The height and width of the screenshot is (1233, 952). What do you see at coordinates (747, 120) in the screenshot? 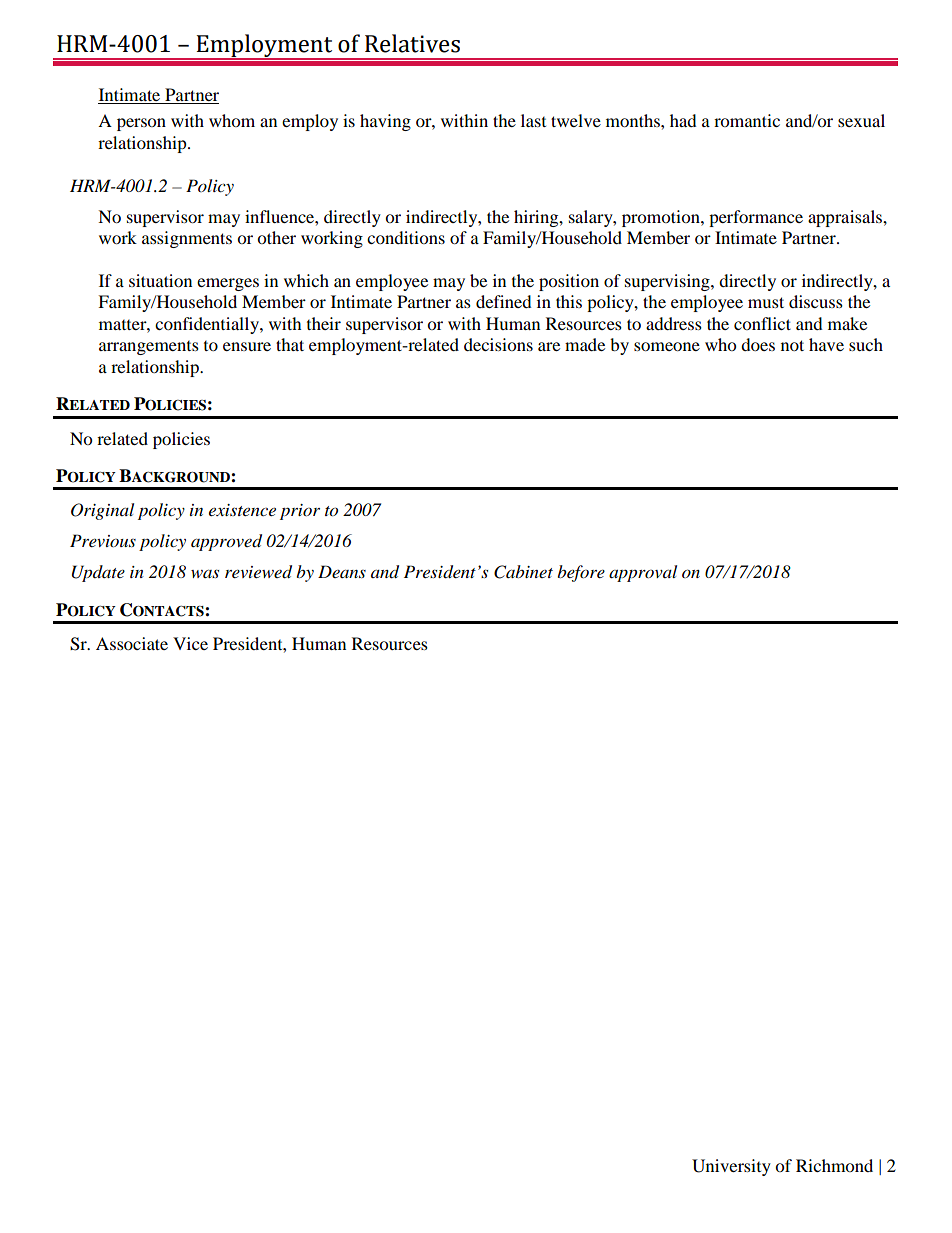
I see `romantic` at bounding box center [747, 120].
